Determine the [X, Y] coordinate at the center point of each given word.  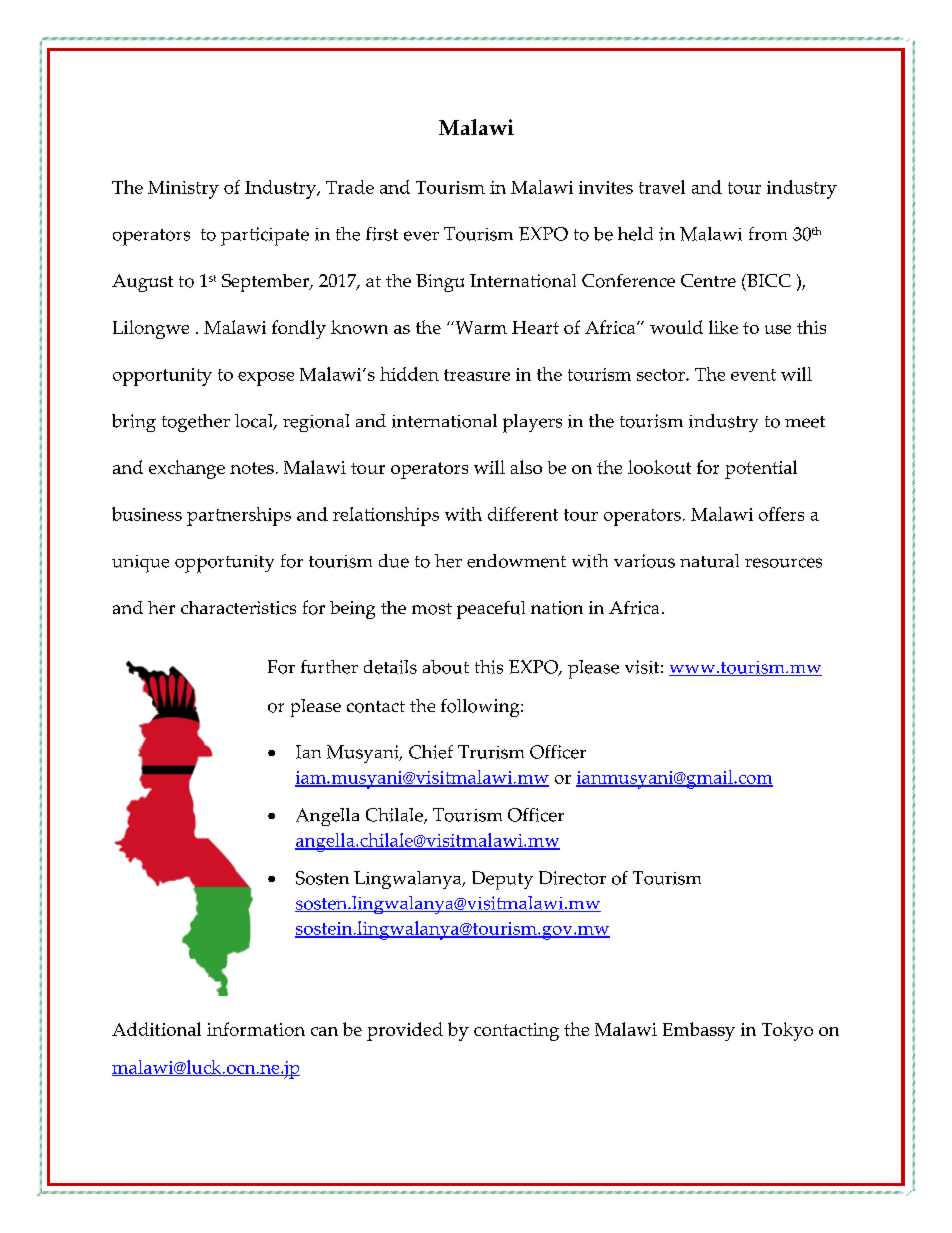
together [196, 423]
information [256, 1029]
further [329, 667]
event [753, 375]
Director [572, 878]
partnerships [239, 516]
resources [783, 563]
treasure [477, 375]
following [481, 708]
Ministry [183, 190]
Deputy [502, 880]
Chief [431, 752]
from [768, 234]
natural [709, 561]
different [523, 514]
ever [421, 236]
